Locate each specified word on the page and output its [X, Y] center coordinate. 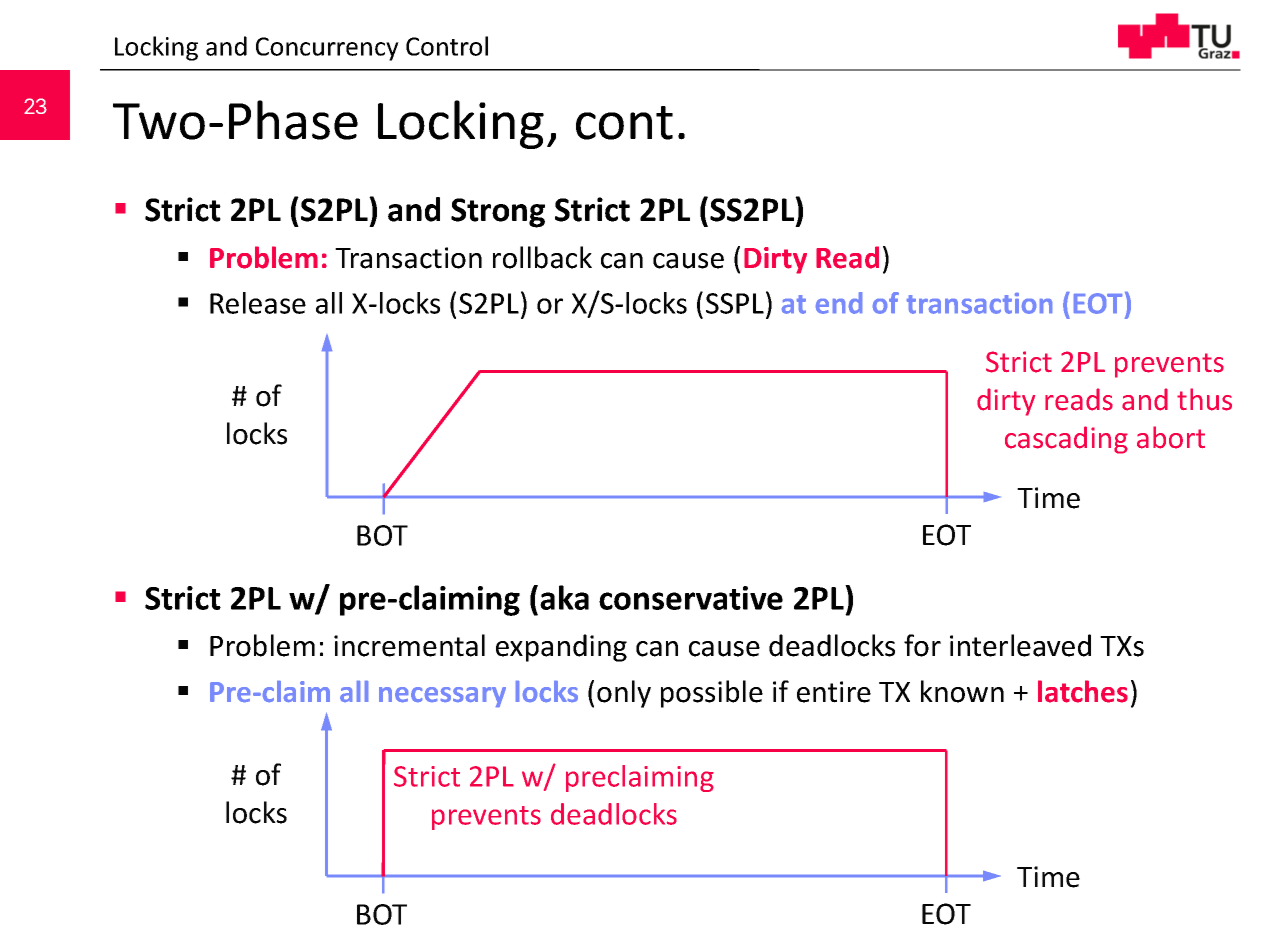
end [839, 303]
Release [258, 303]
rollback [542, 257]
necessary [442, 697]
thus [1204, 399]
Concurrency [327, 49]
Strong [498, 213]
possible [712, 694]
